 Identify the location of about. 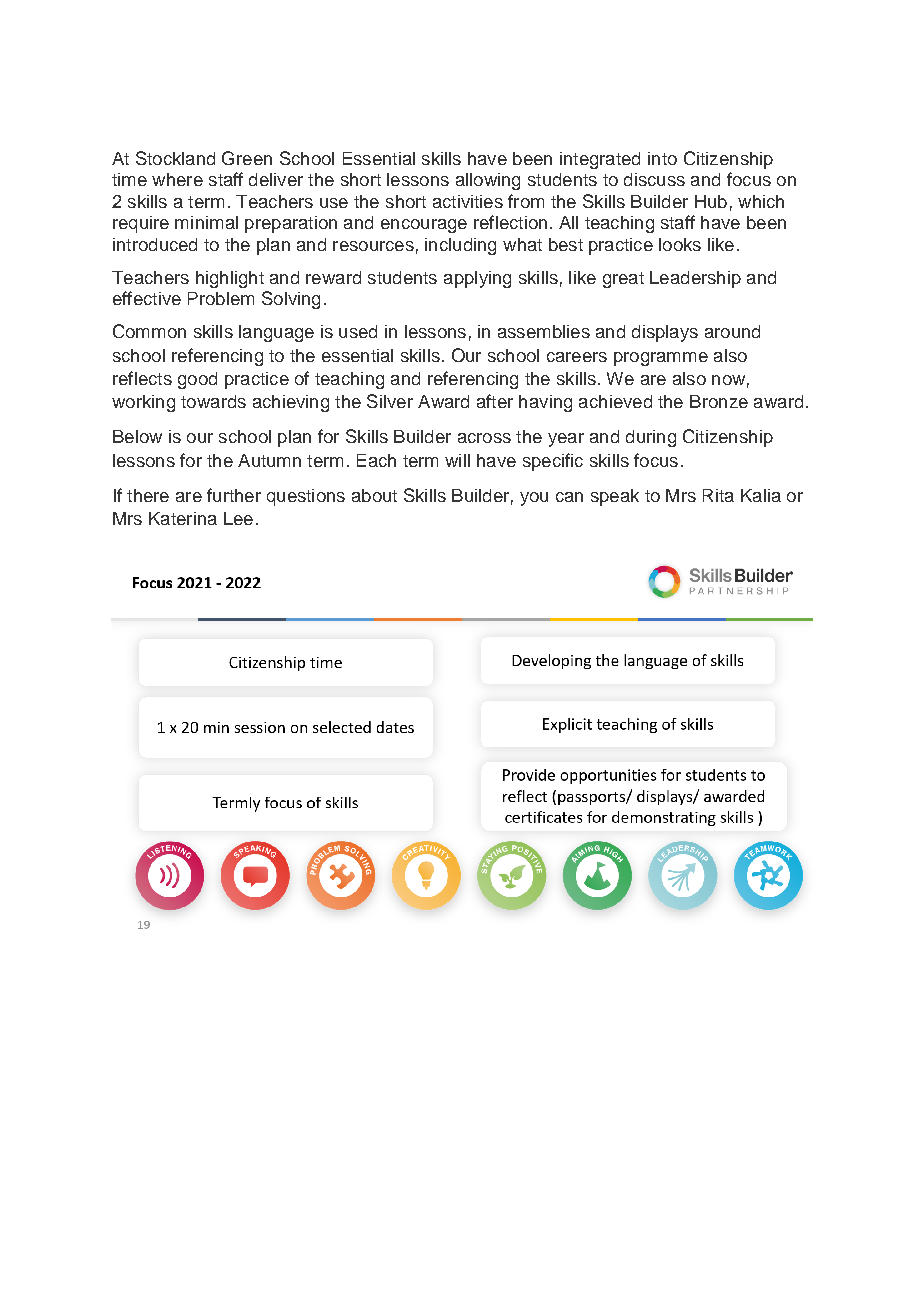
(374, 495).
